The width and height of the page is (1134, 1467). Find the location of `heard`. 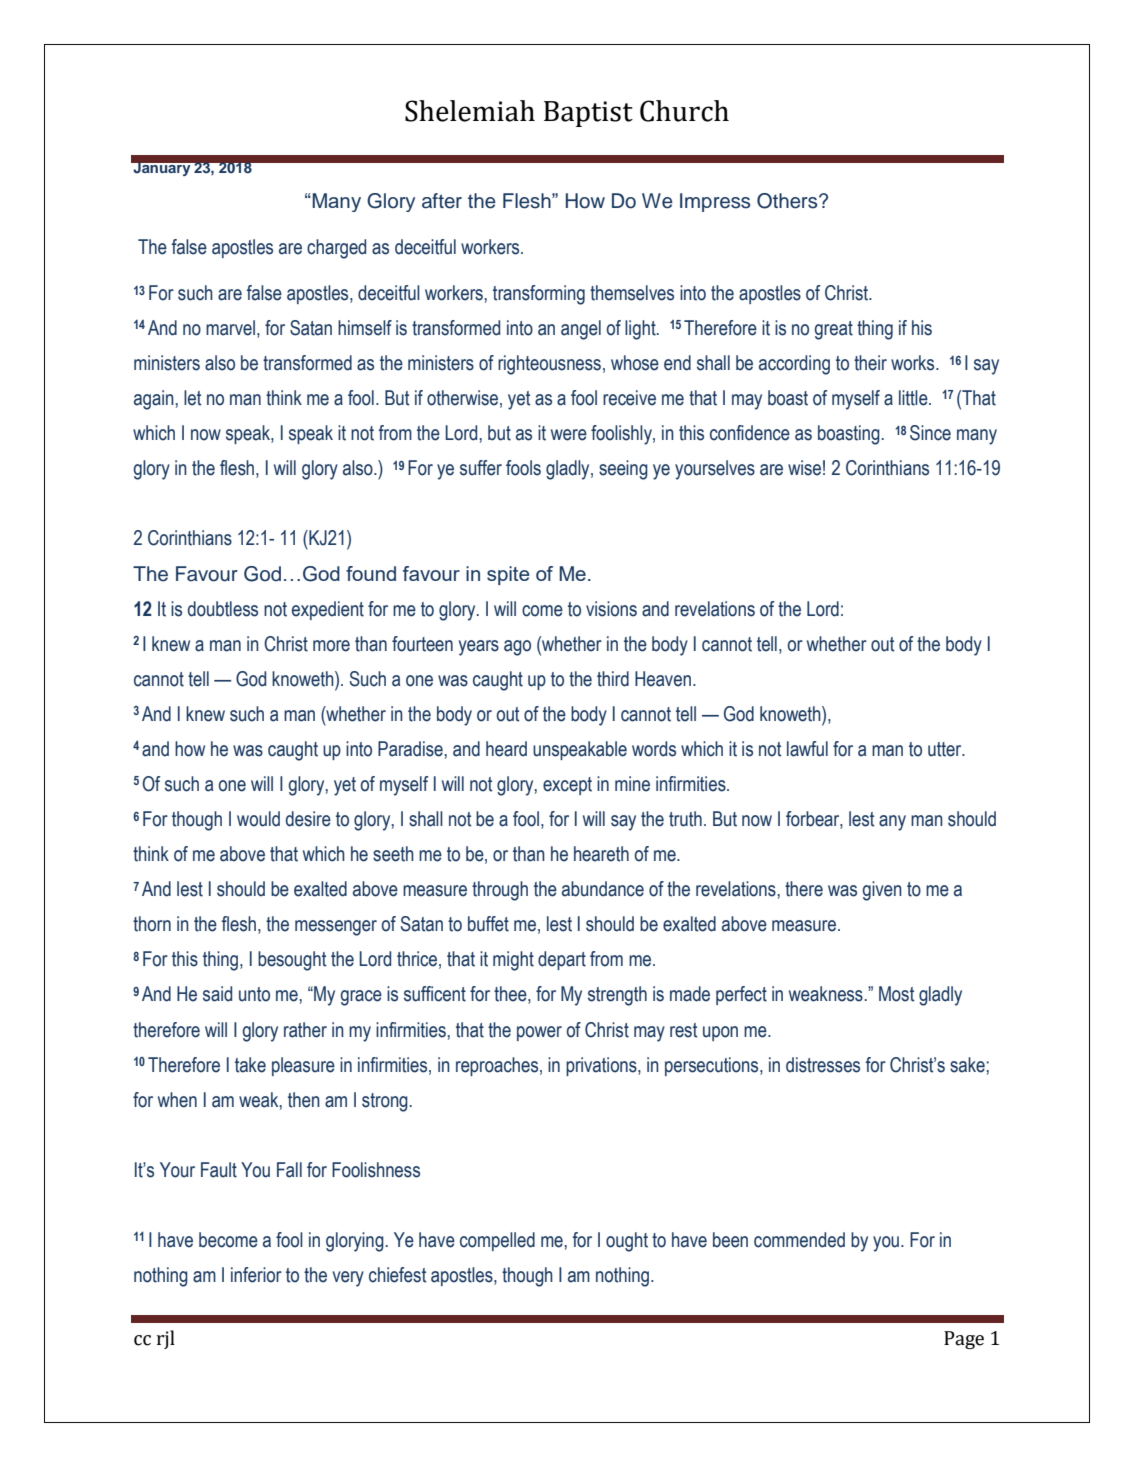

heard is located at coordinates (506, 749).
